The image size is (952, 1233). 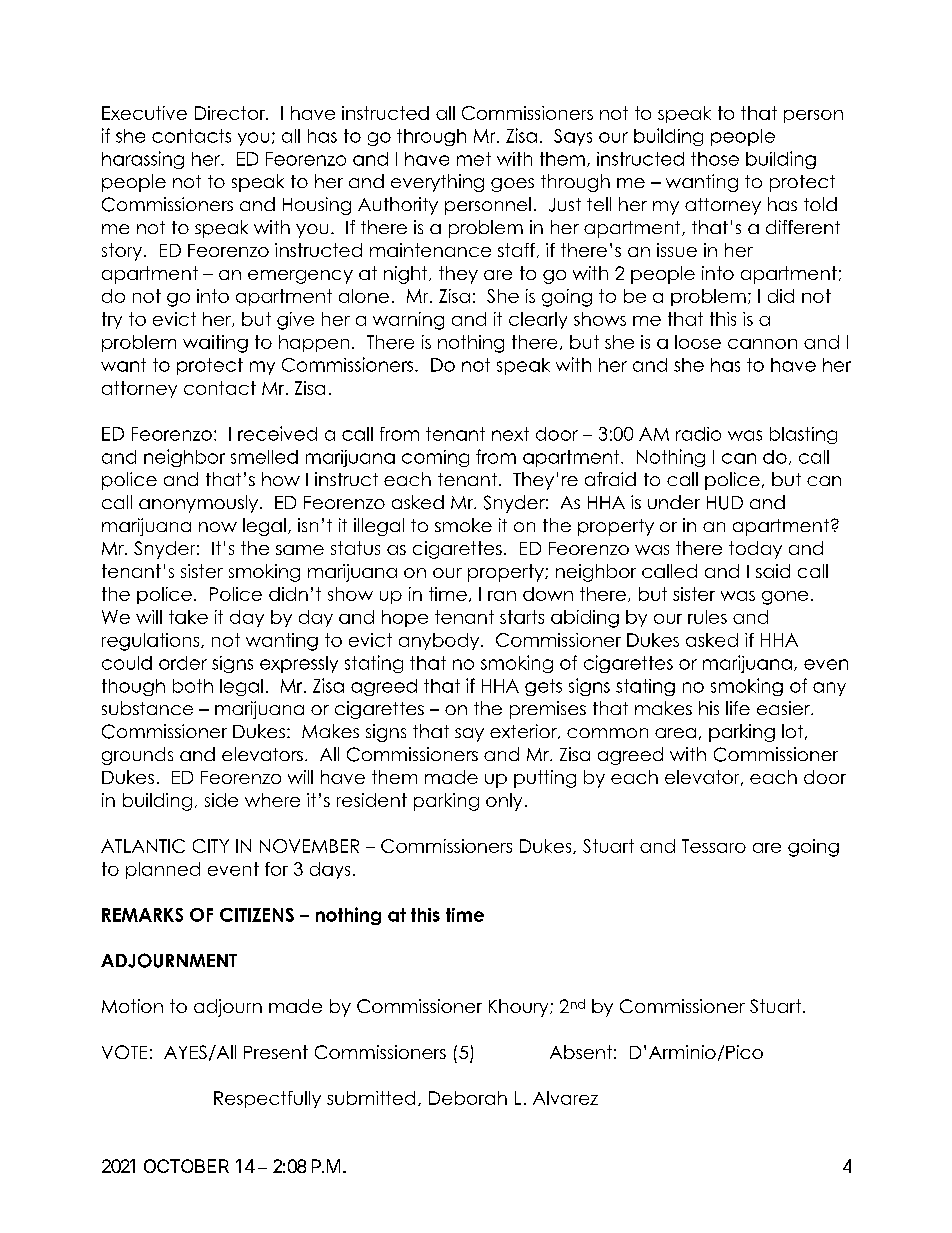 I want to click on met, so click(x=474, y=159).
